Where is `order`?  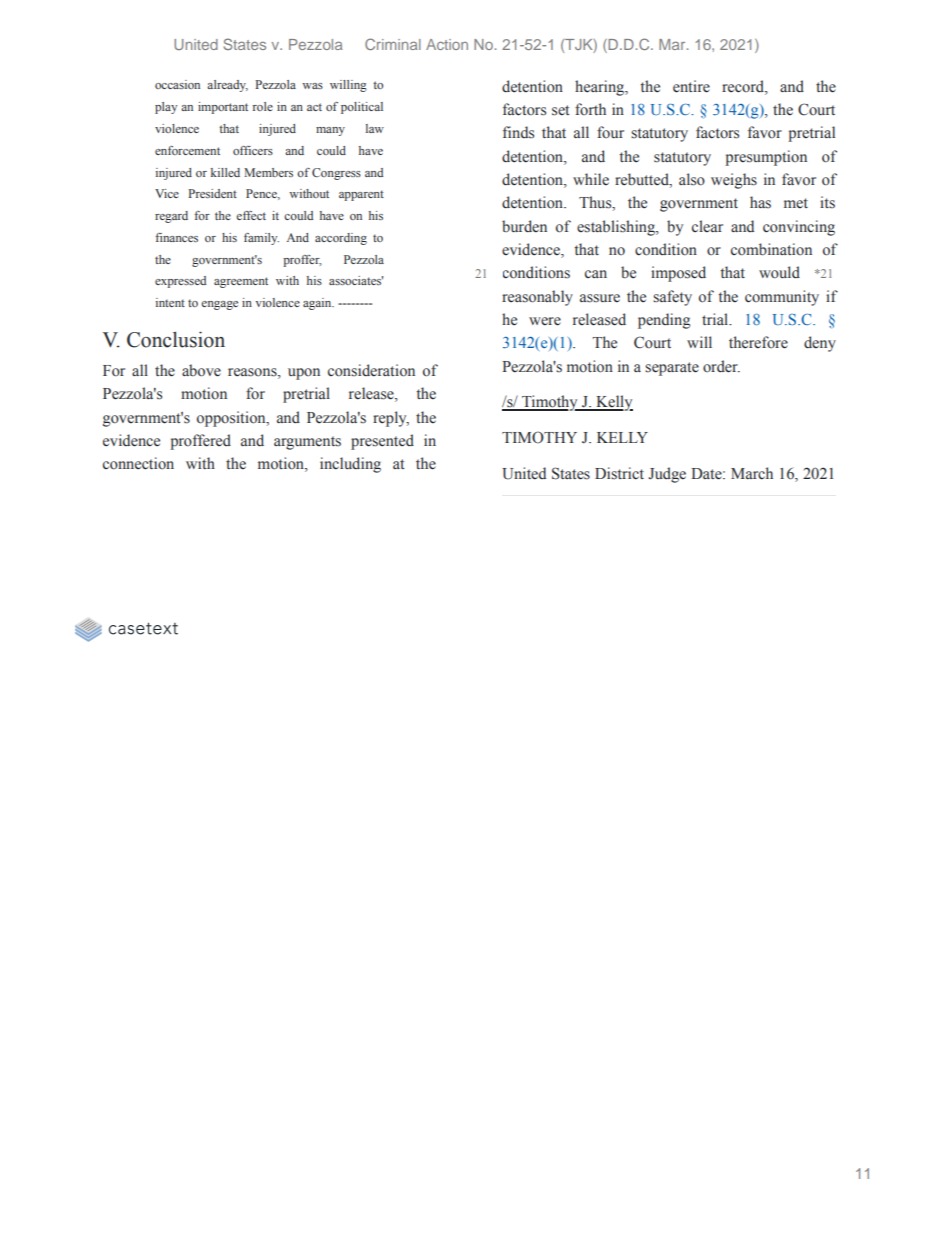
order is located at coordinates (721, 366).
